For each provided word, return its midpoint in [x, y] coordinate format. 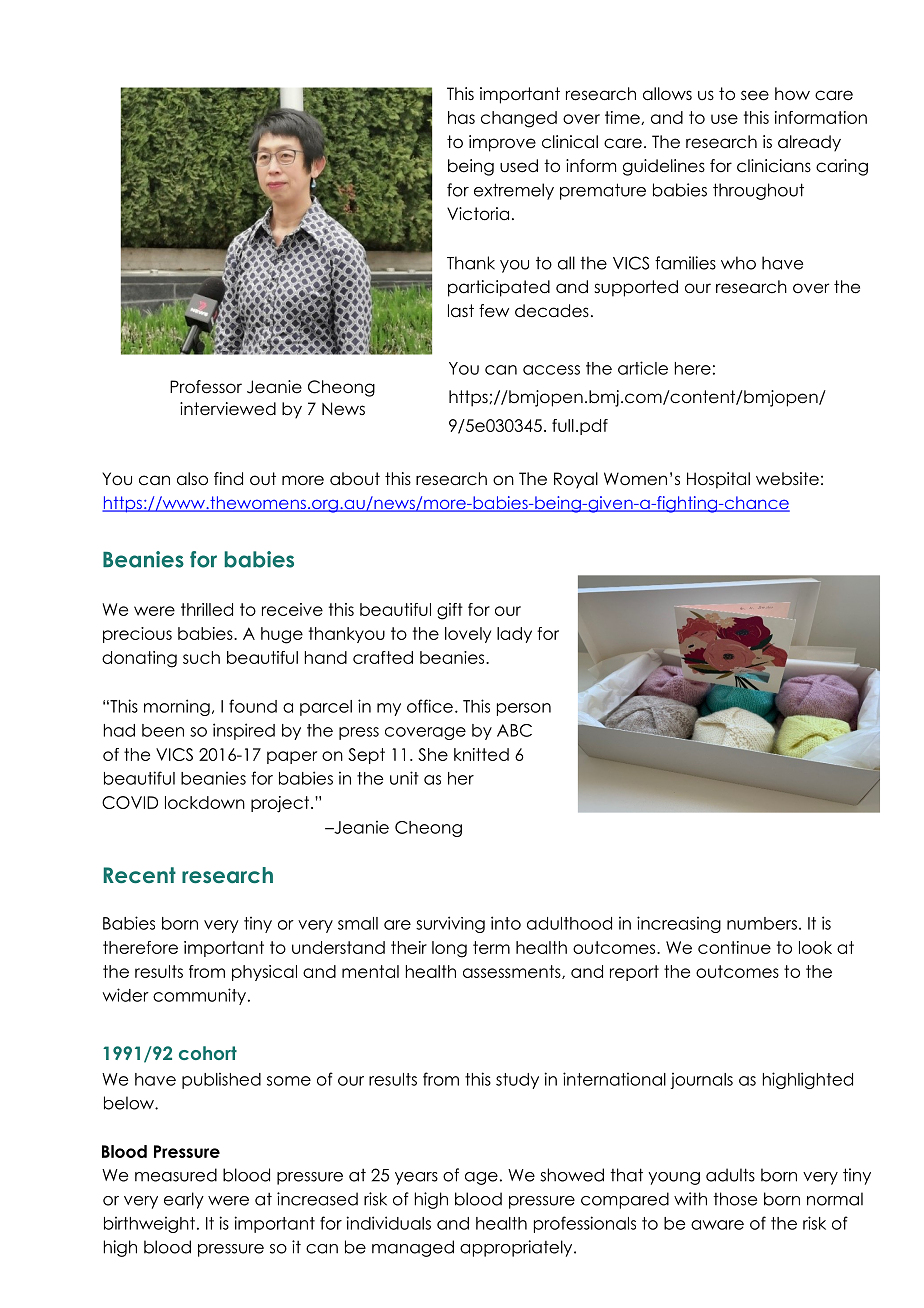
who [738, 263]
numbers [762, 923]
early [184, 1200]
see [755, 95]
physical [264, 973]
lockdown [205, 802]
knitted [481, 754]
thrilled [207, 609]
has [461, 117]
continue [734, 947]
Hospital [718, 480]
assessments [513, 972]
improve [502, 143]
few [494, 311]
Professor [206, 387]
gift [450, 611]
